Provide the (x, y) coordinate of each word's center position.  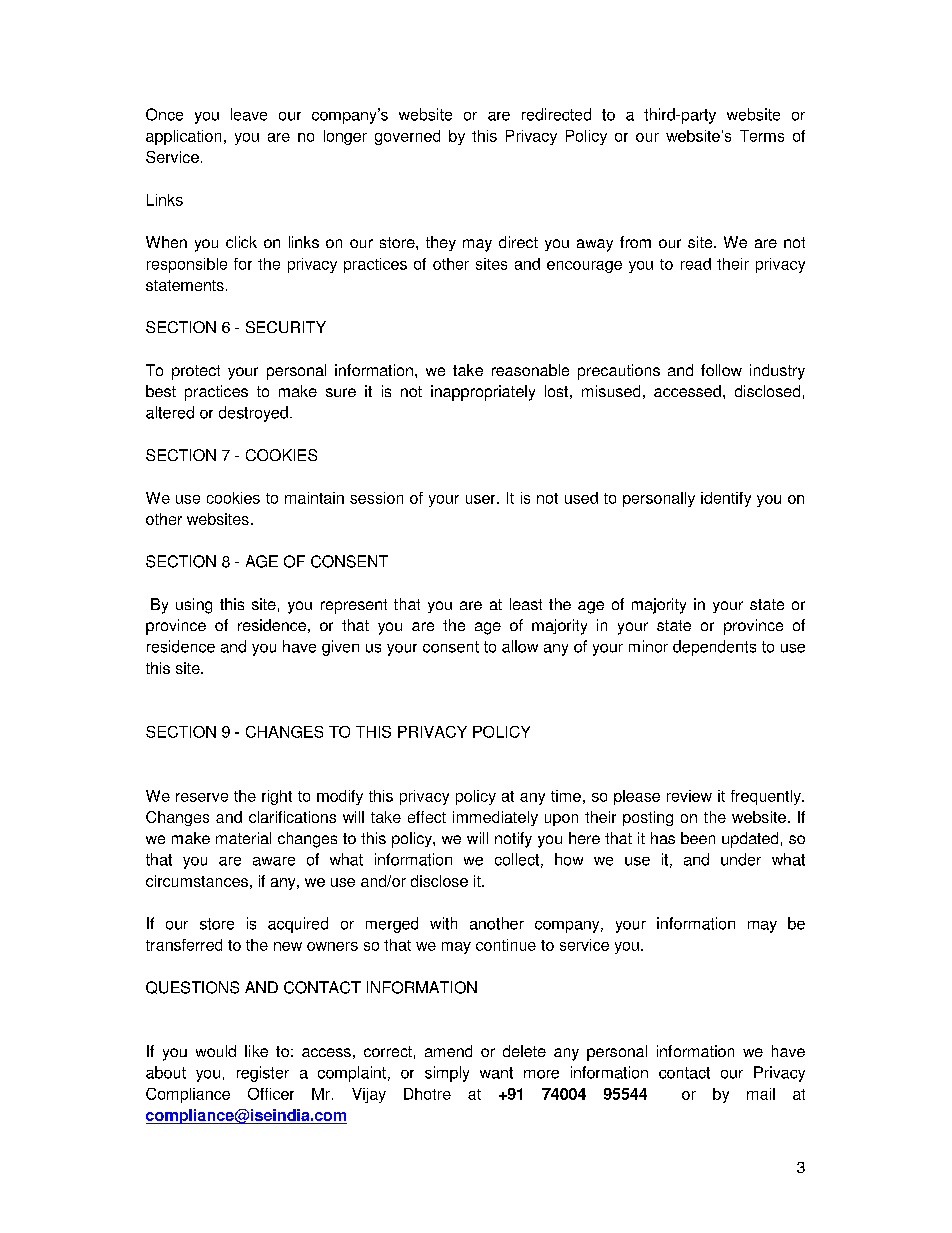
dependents (714, 648)
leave (249, 114)
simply (447, 1074)
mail (761, 1094)
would (216, 1051)
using (194, 606)
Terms (762, 136)
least (526, 604)
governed (407, 137)
